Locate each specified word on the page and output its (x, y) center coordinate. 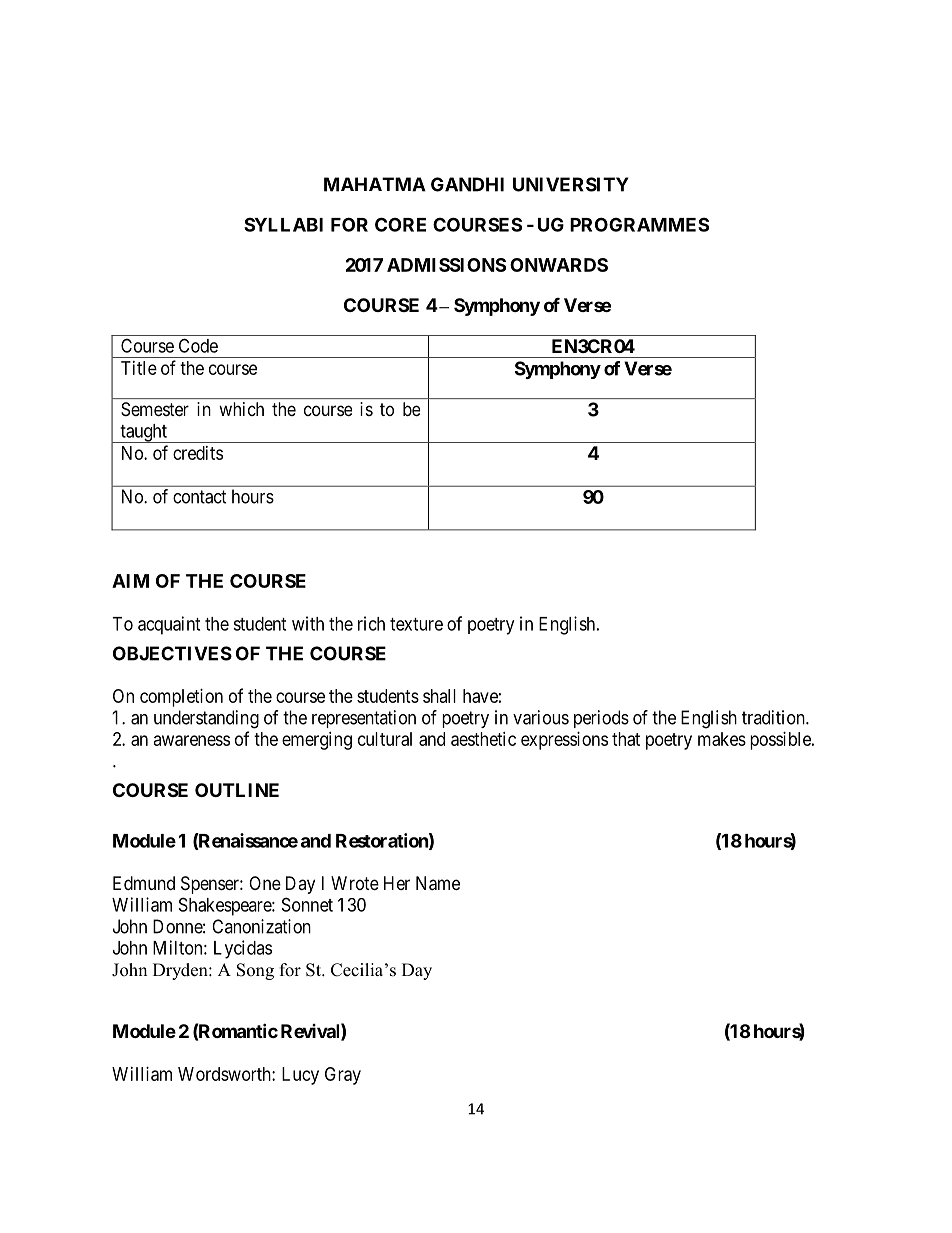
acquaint (169, 625)
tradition (774, 717)
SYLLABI (283, 224)
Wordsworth (225, 1074)
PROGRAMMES (639, 224)
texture (416, 624)
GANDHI (467, 184)
